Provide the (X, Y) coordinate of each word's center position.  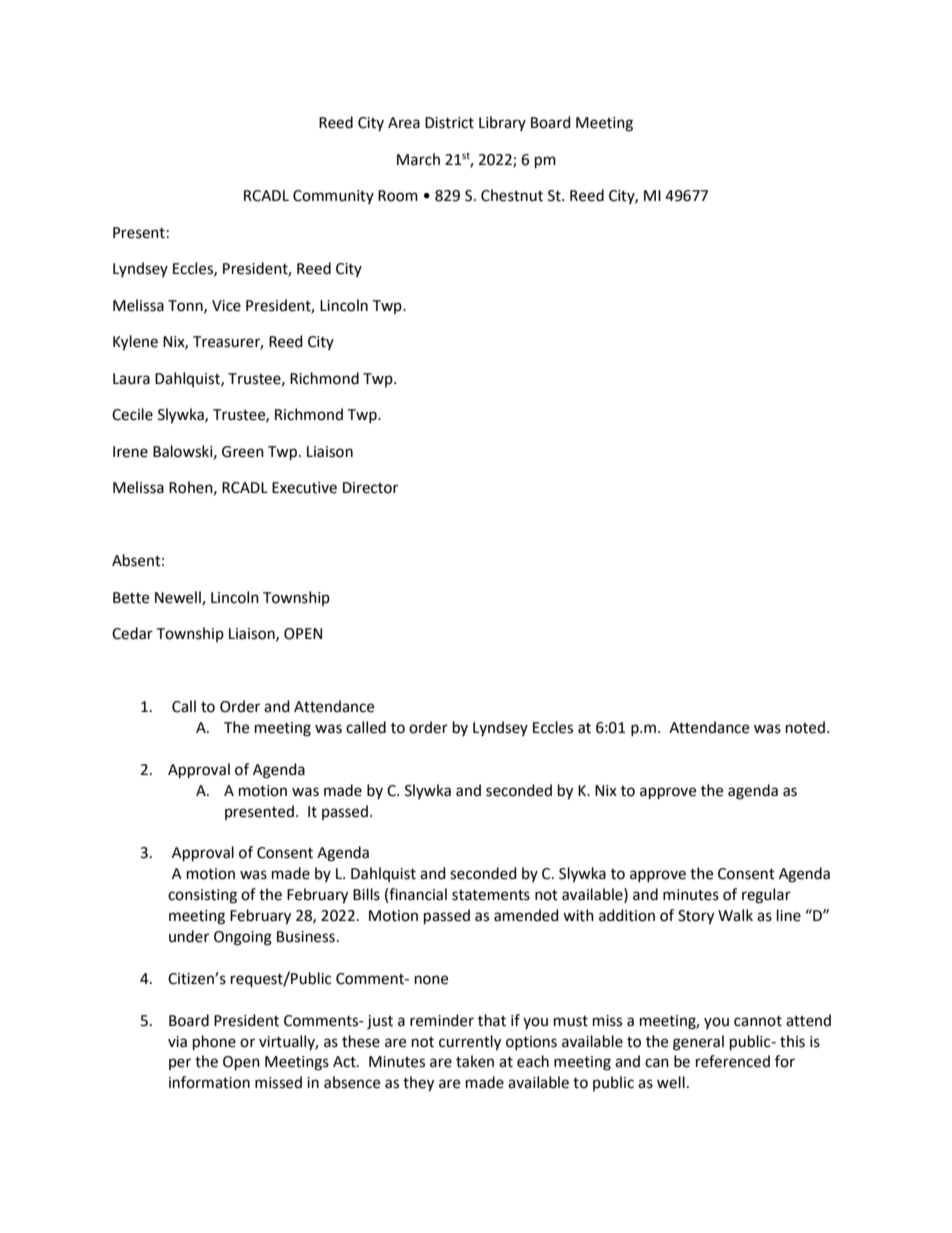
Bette (131, 598)
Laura (131, 379)
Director (370, 488)
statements (491, 895)
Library (502, 123)
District (449, 123)
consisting (202, 896)
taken (475, 1061)
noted (805, 727)
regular (766, 896)
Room (398, 196)
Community (333, 197)
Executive (304, 488)
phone (214, 1043)
